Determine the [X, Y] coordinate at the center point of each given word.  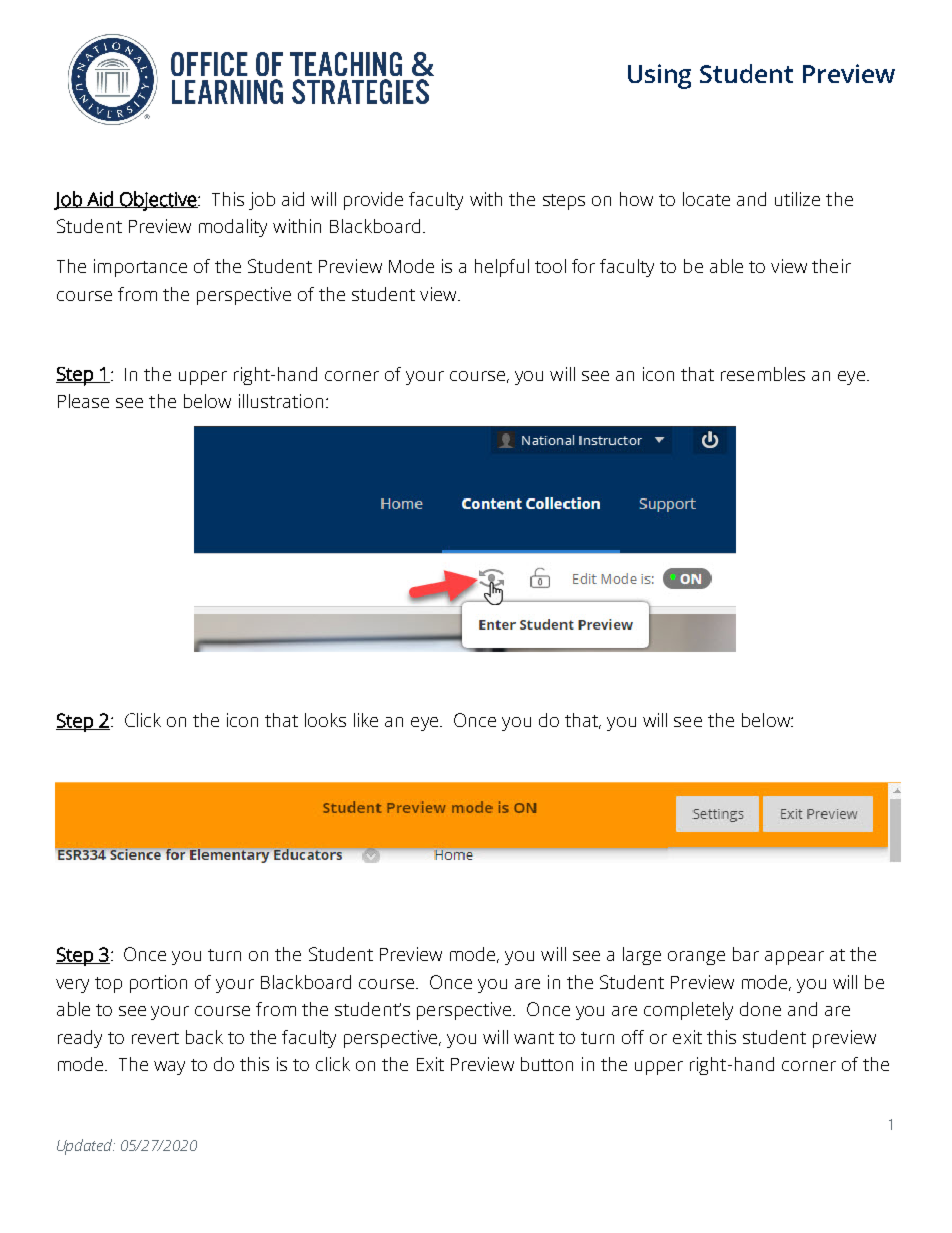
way [169, 1068]
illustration [281, 401]
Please [83, 401]
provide [373, 201]
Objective [158, 201]
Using [659, 76]
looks [325, 720]
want [534, 1038]
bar [746, 954]
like [366, 720]
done [760, 1009]
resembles [763, 374]
